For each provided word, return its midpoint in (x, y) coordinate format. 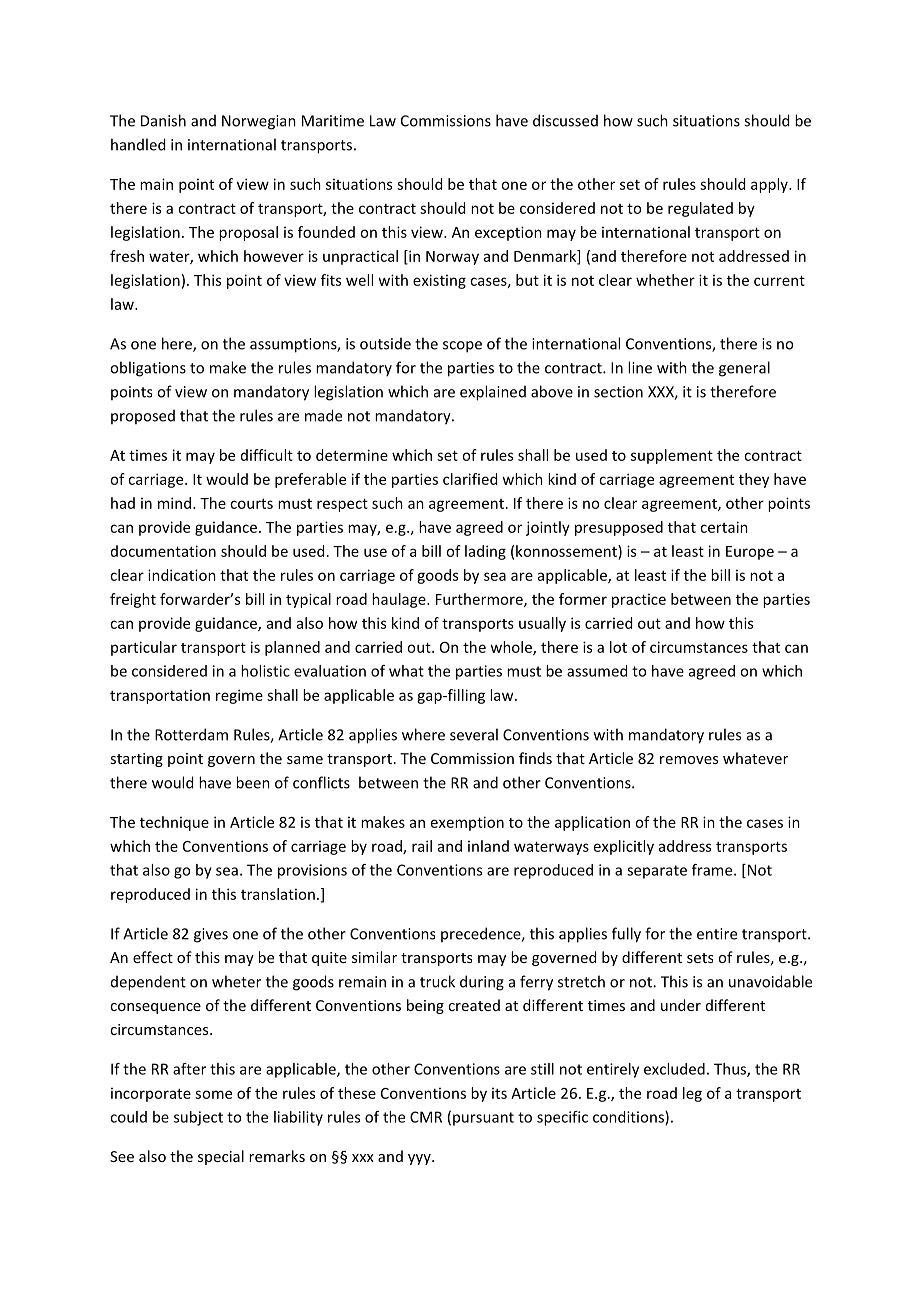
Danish (163, 120)
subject (198, 1118)
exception (508, 233)
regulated (700, 209)
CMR (426, 1117)
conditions (629, 1118)
